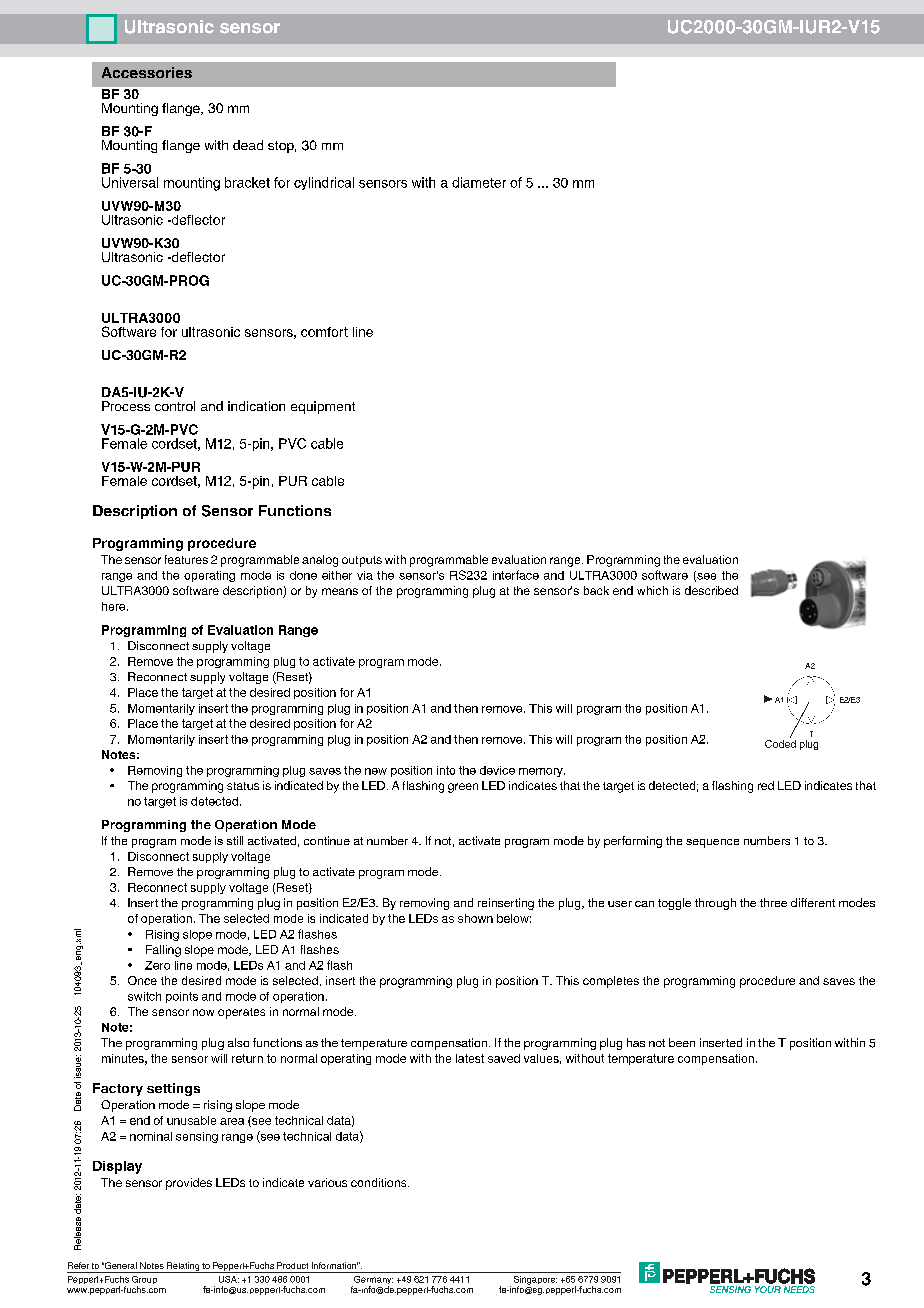 This screenshot has width=924, height=1308. What do you see at coordinates (380, 1182) in the screenshot?
I see `conditions` at bounding box center [380, 1182].
